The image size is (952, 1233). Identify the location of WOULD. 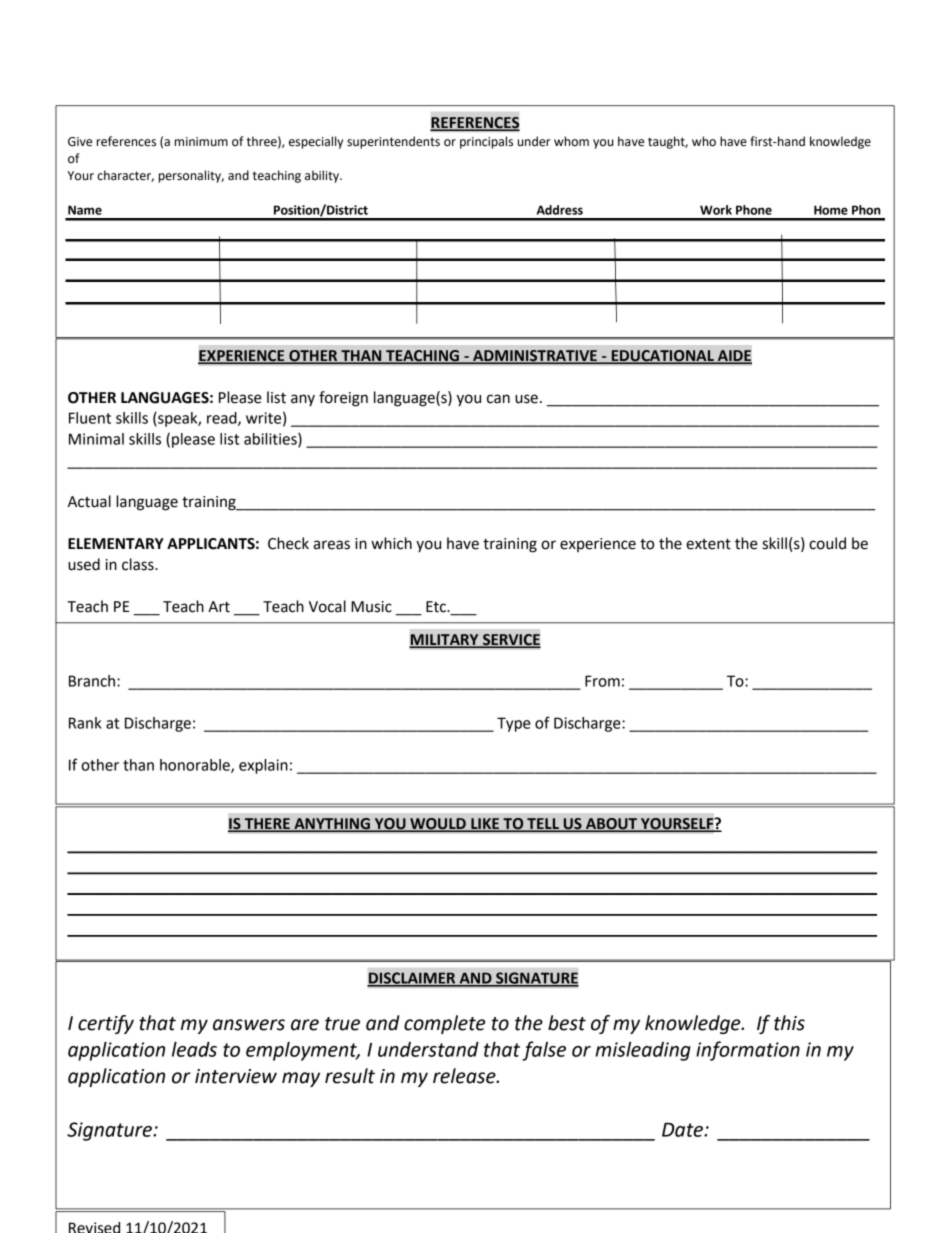
(438, 825).
